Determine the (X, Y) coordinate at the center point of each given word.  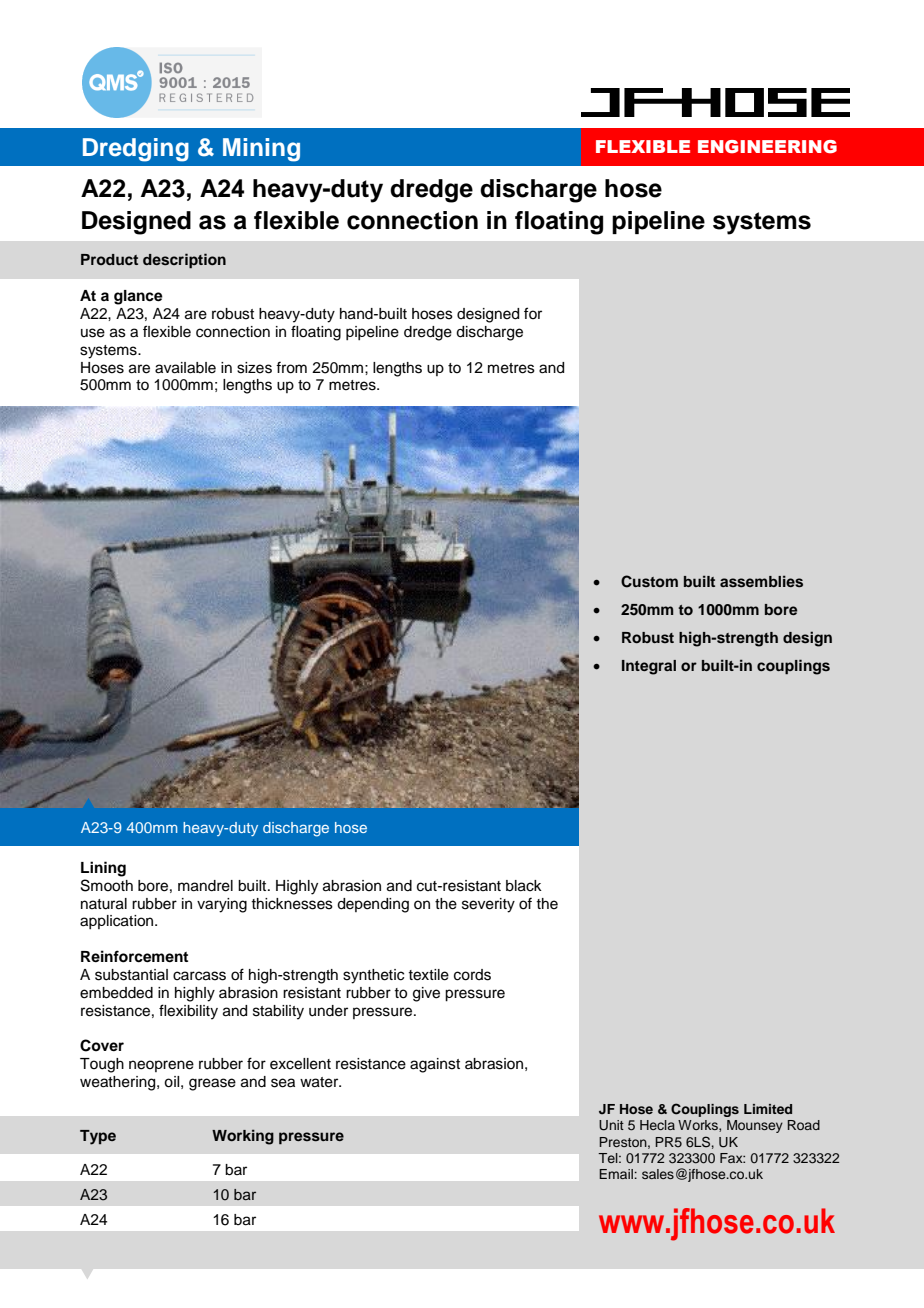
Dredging (136, 150)
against (435, 1065)
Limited (768, 1109)
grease (212, 1084)
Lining (103, 869)
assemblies (761, 581)
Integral (649, 667)
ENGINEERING (767, 147)
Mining (261, 150)
